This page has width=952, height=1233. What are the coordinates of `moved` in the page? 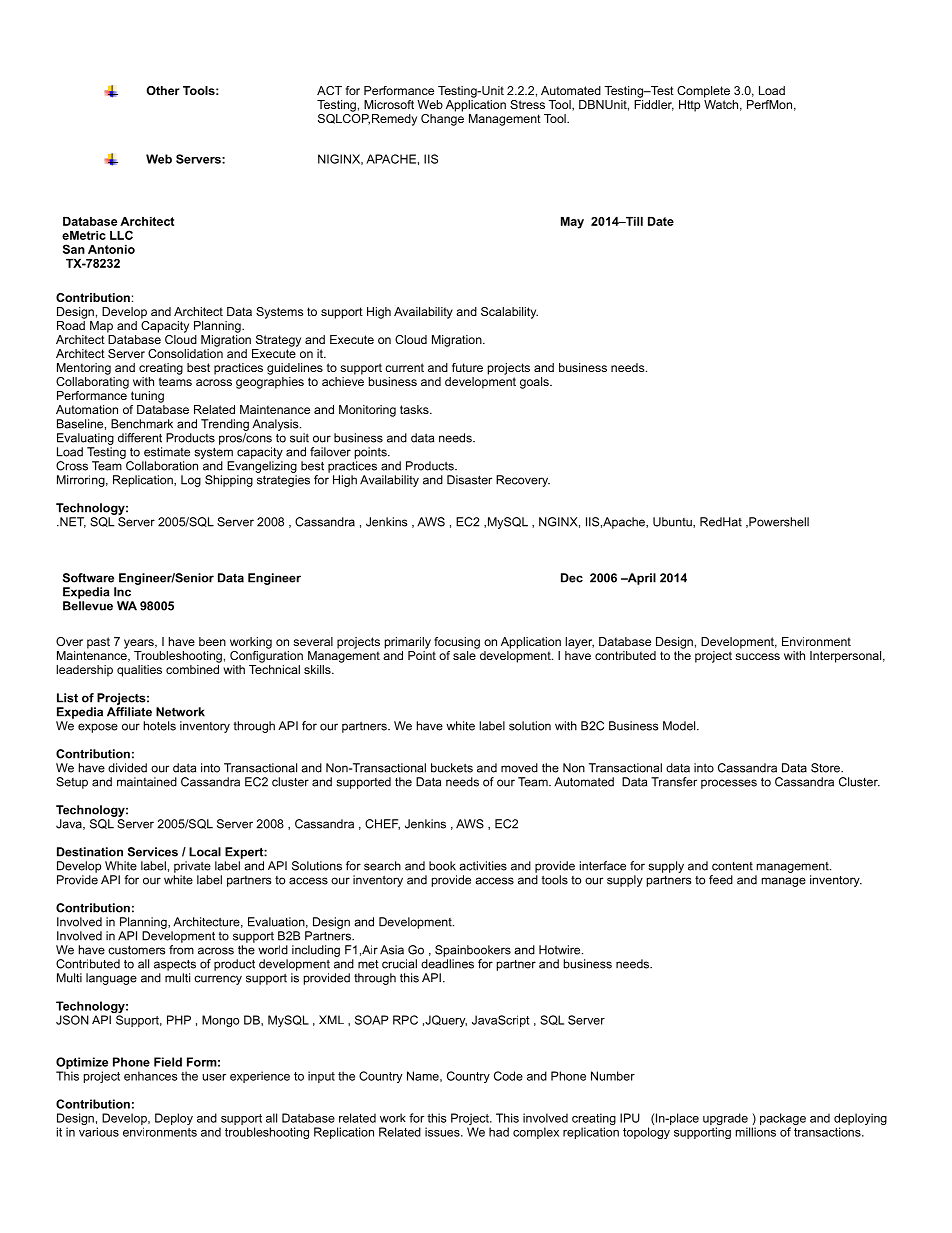 It's located at (519, 768).
